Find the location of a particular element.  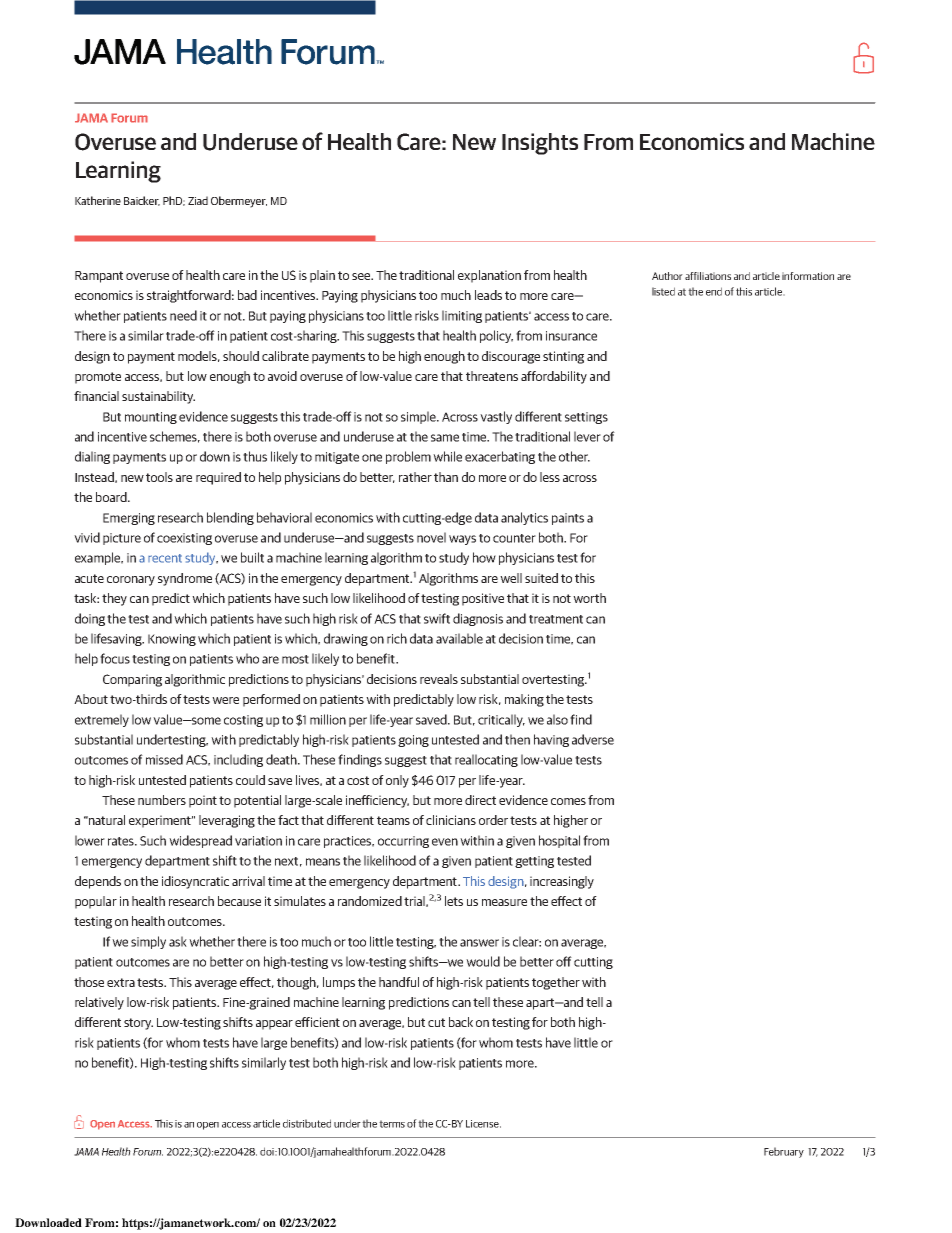

distributed is located at coordinates (307, 1123).
